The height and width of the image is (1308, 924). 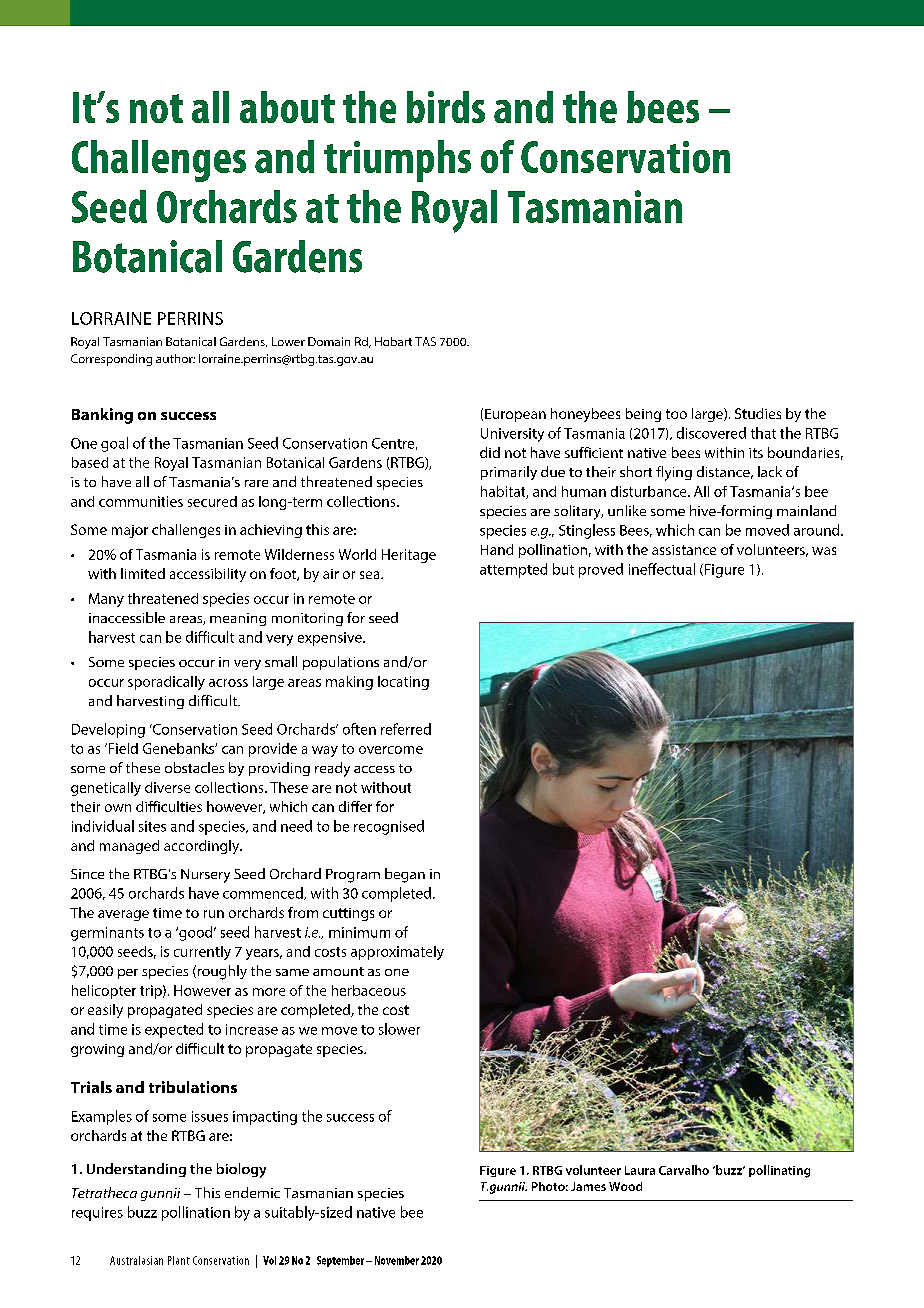 I want to click on sporadically, so click(x=166, y=683).
